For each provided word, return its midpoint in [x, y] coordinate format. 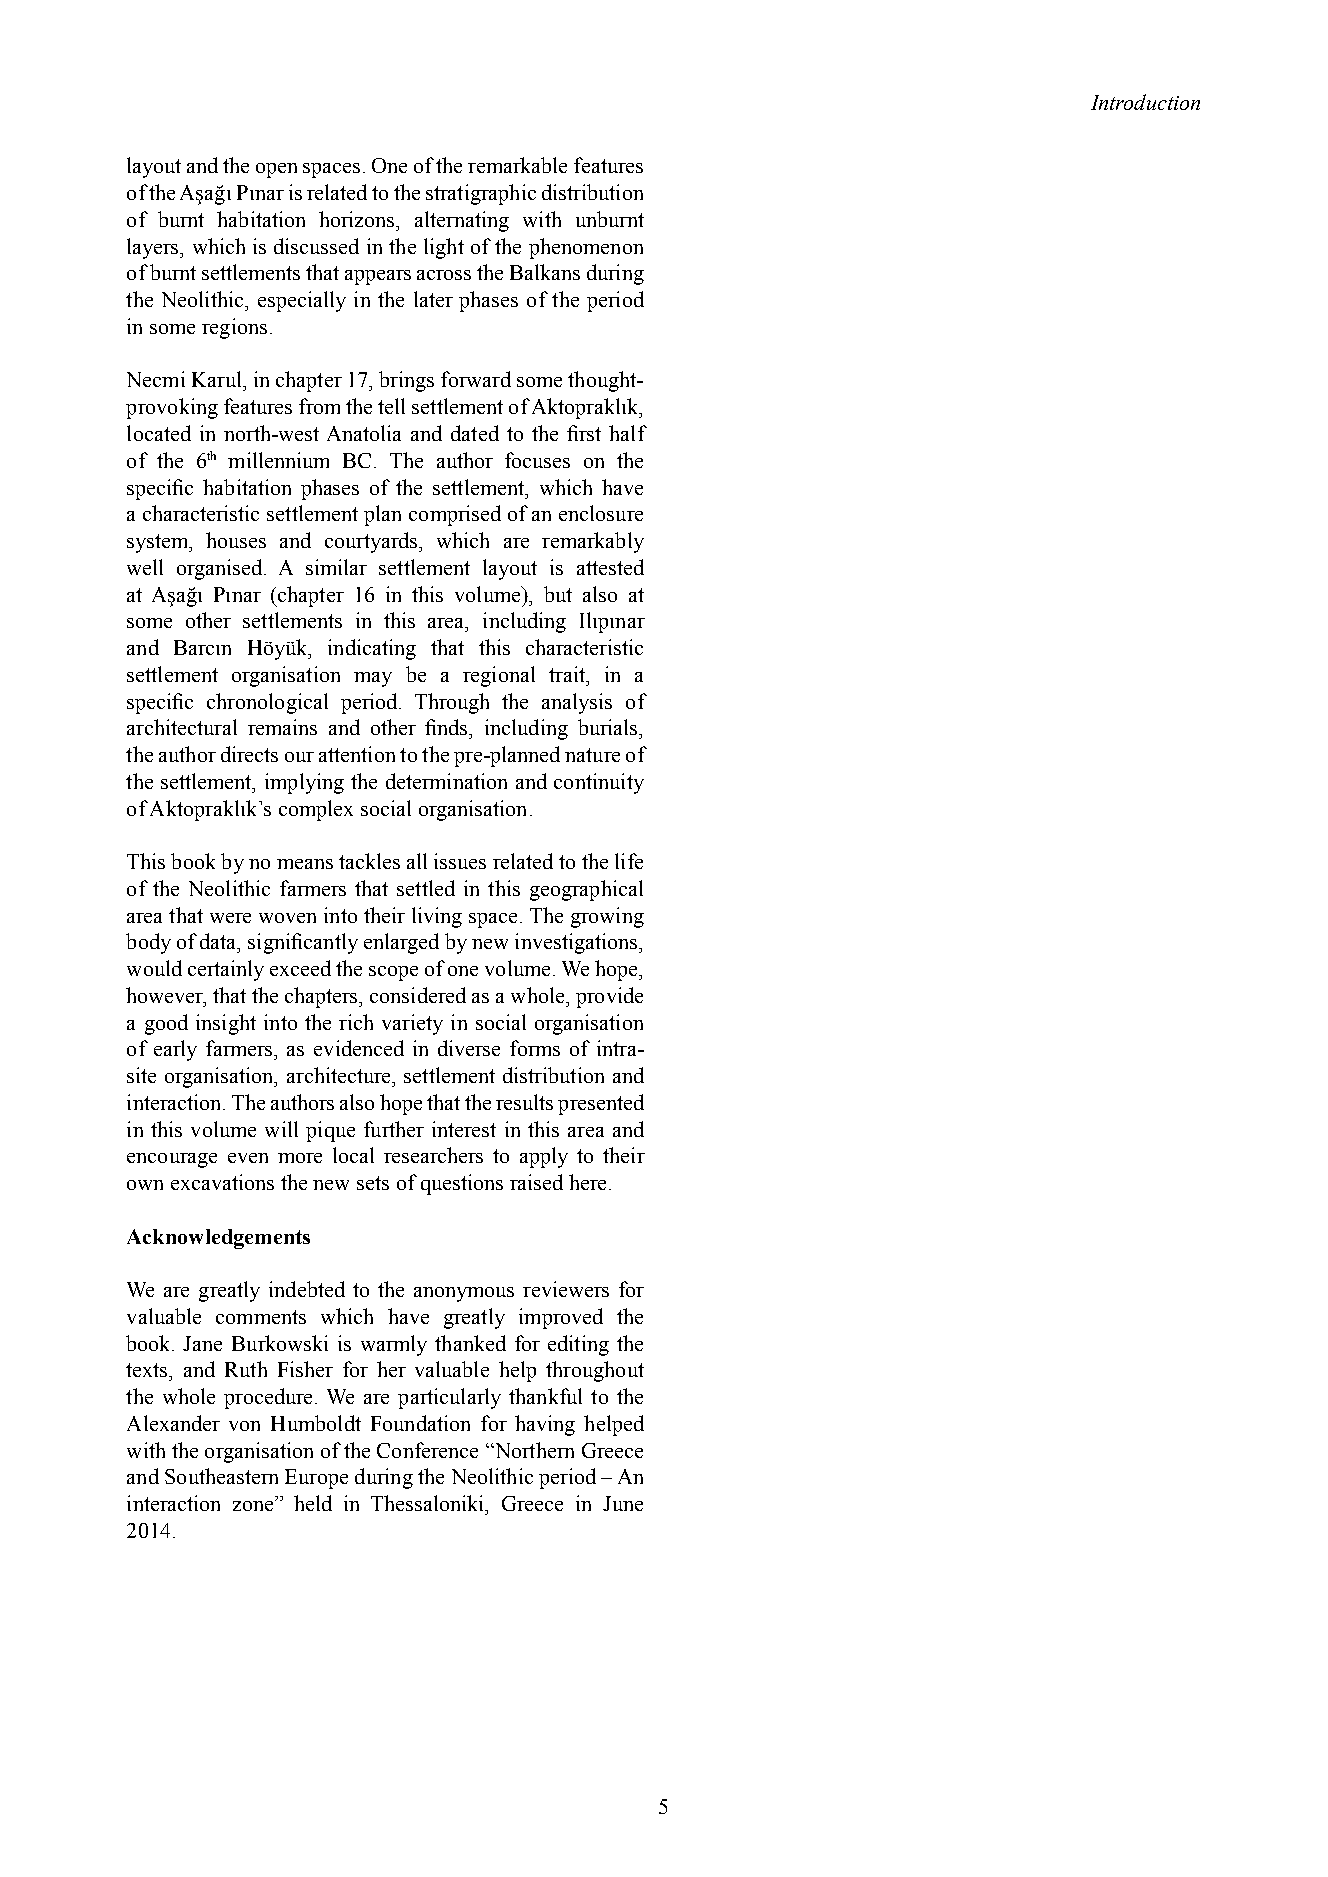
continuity [599, 783]
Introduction [1145, 102]
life [629, 861]
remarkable [517, 165]
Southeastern [221, 1476]
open [276, 170]
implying [304, 783]
